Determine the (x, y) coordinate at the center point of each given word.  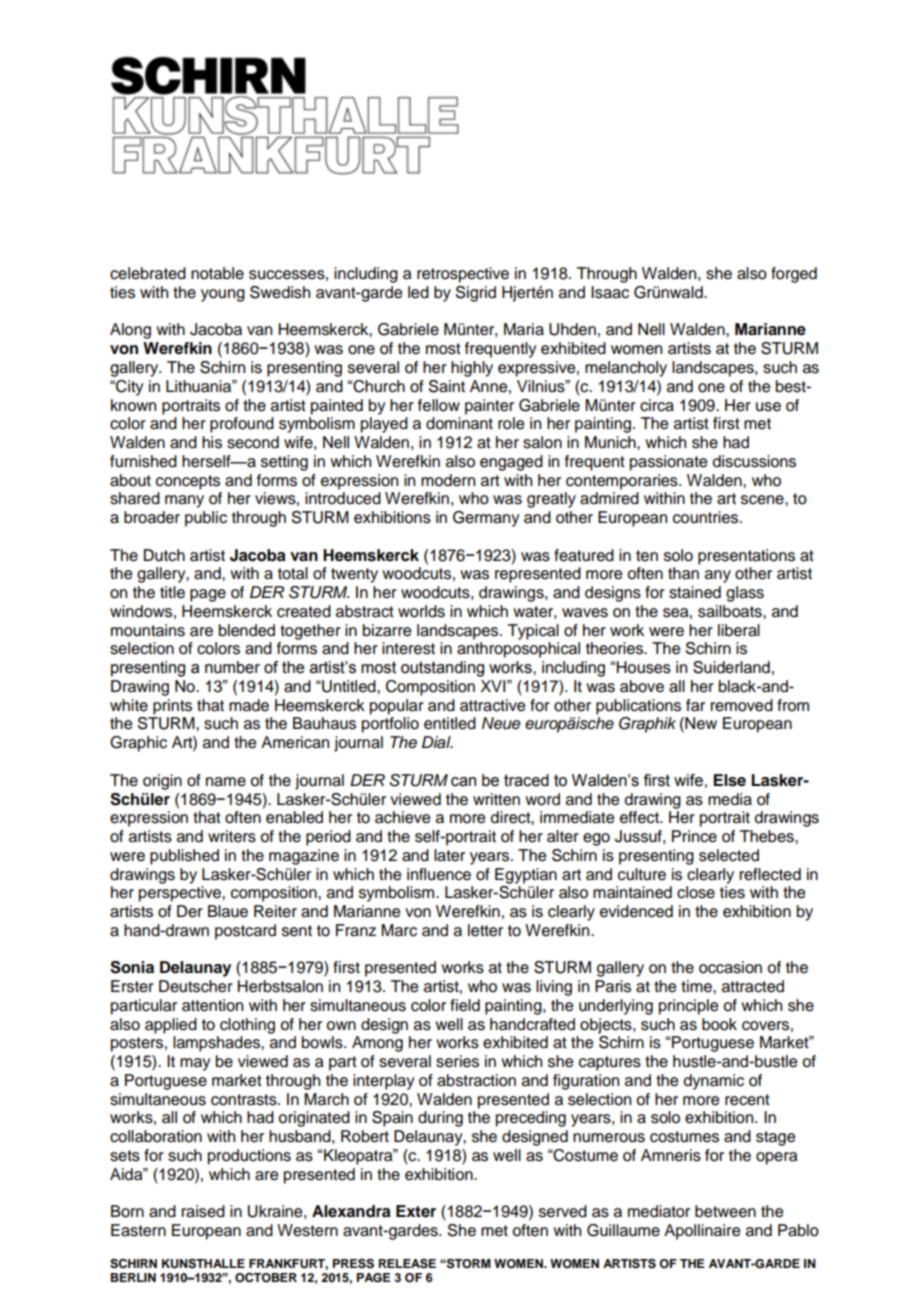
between (725, 1211)
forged (794, 275)
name (226, 782)
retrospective (463, 275)
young (223, 295)
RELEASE (407, 1263)
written (496, 799)
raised (203, 1211)
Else (729, 780)
